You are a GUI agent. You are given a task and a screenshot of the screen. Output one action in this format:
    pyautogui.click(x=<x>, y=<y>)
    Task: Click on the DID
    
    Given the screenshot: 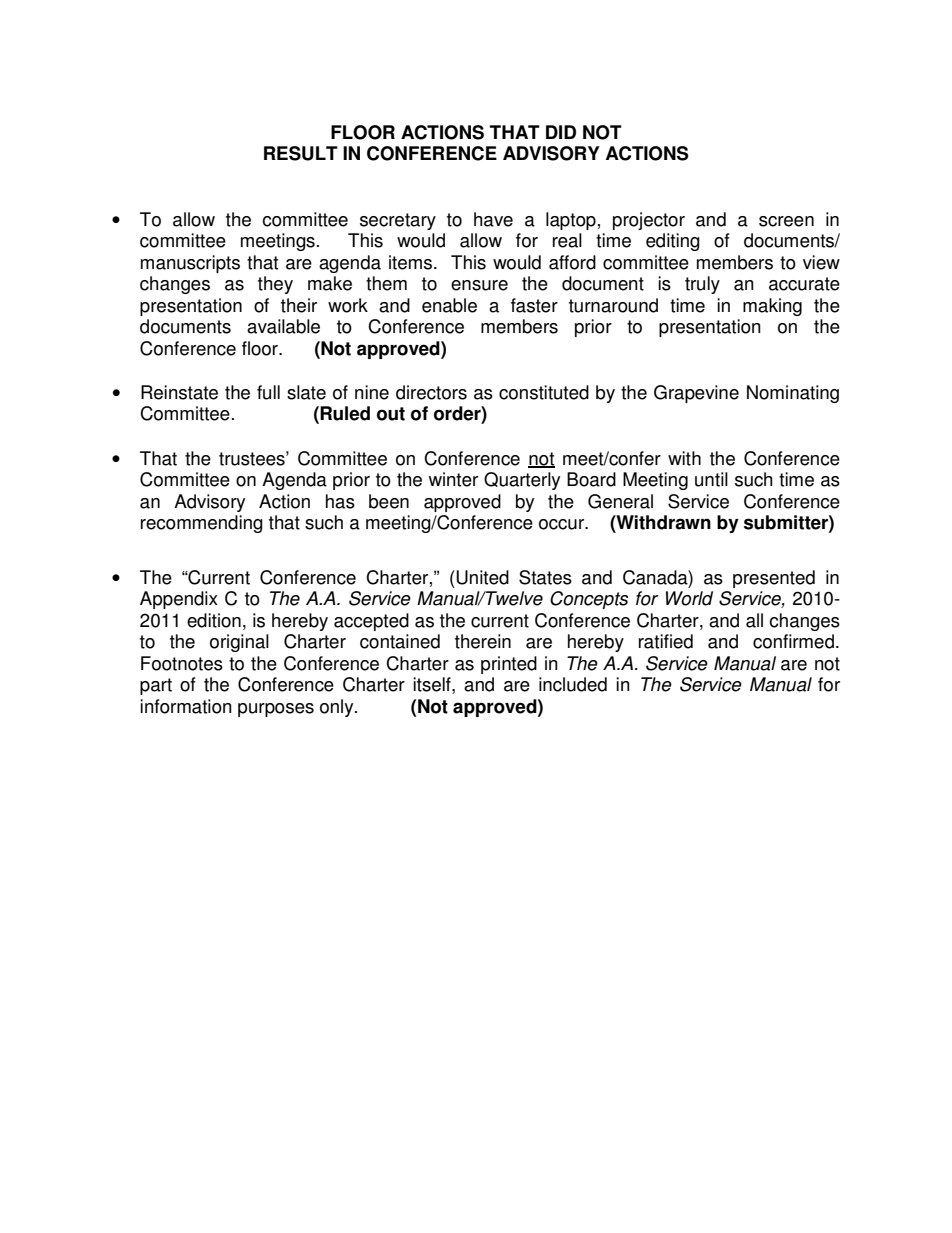 What is the action you would take?
    pyautogui.click(x=561, y=132)
